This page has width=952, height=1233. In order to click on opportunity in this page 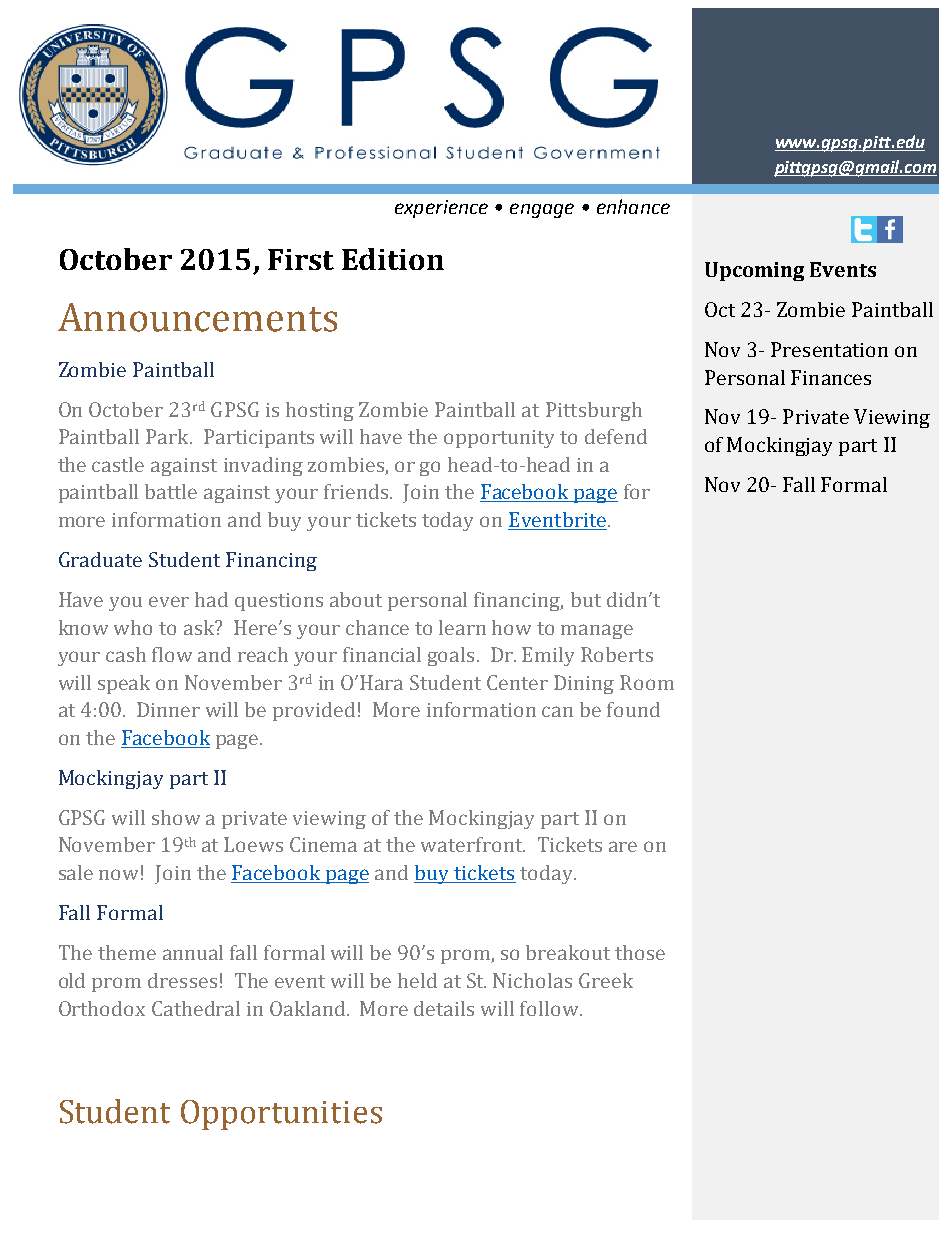, I will do `click(499, 439)`.
